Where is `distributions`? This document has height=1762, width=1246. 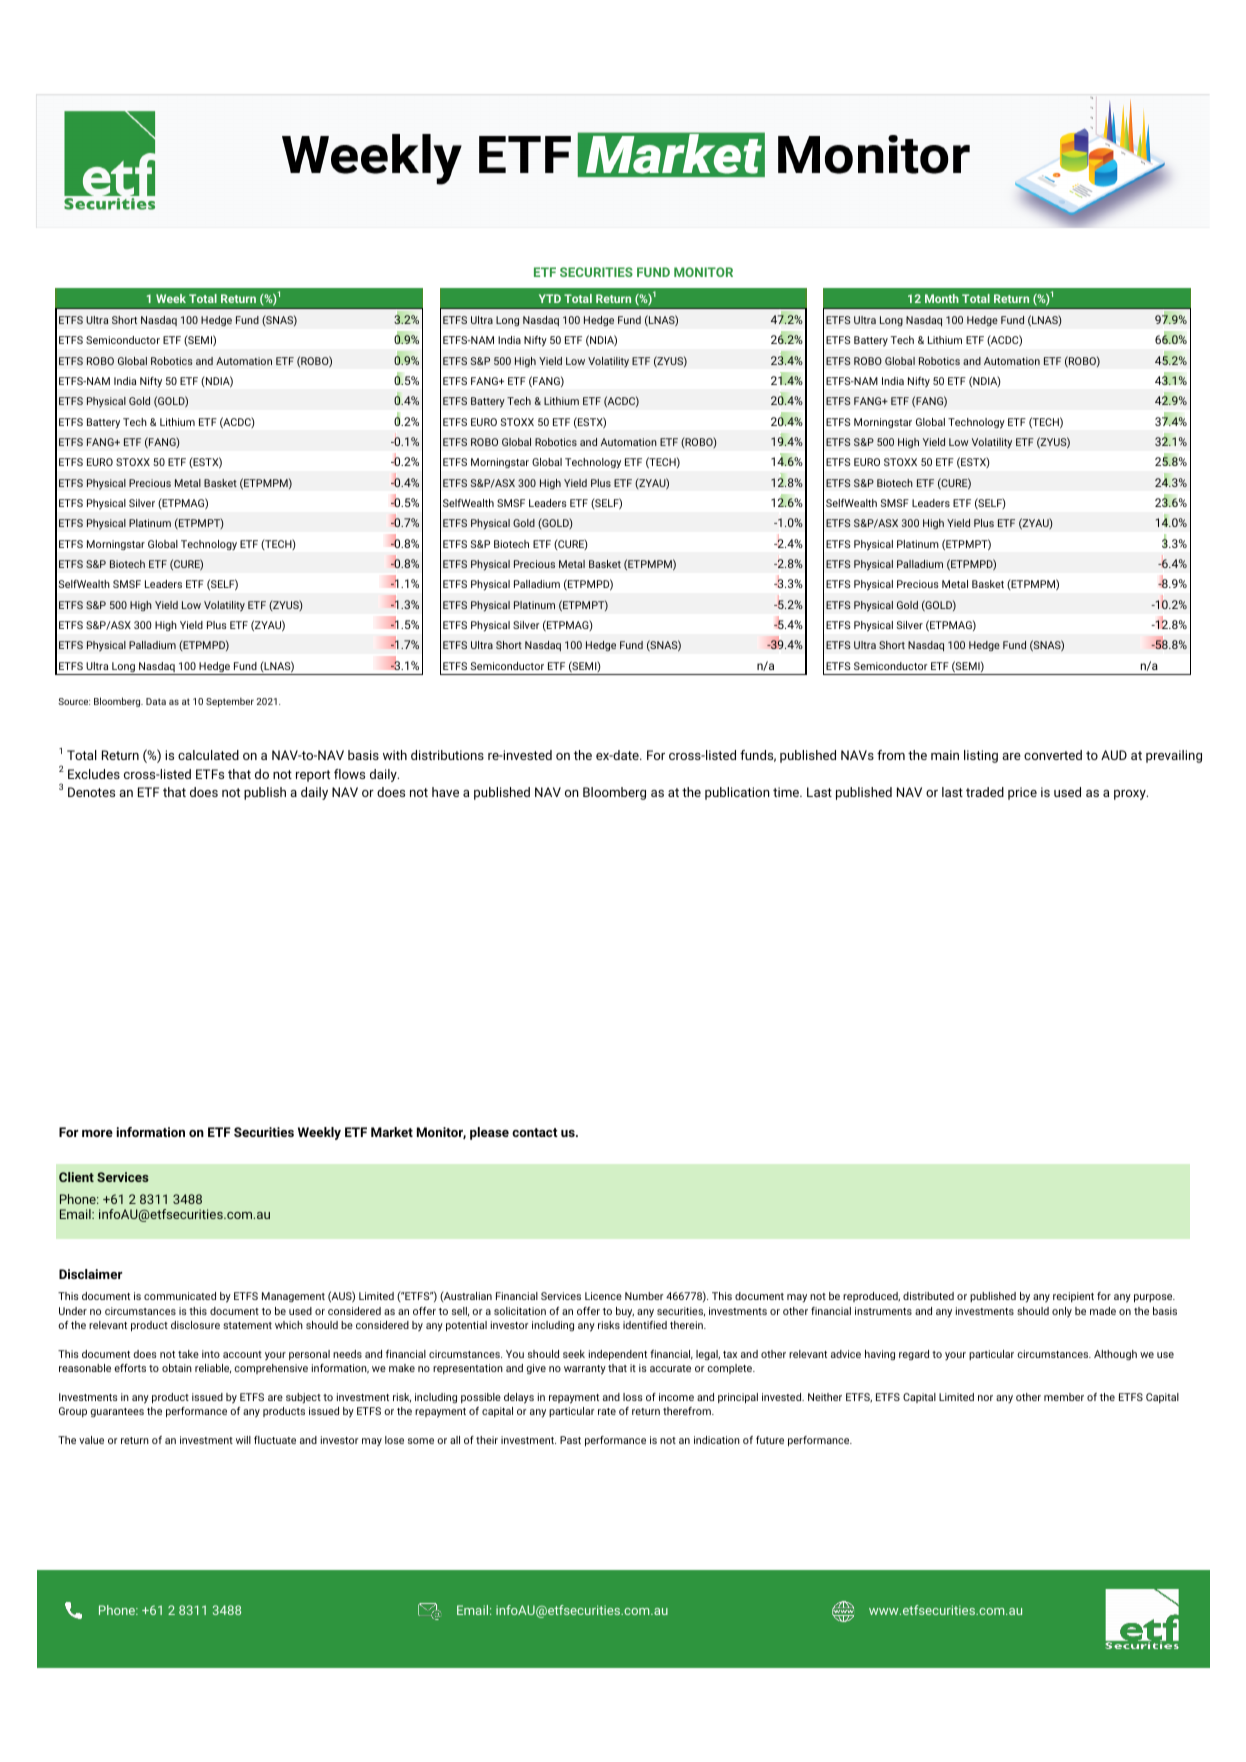
distributions is located at coordinates (447, 755).
